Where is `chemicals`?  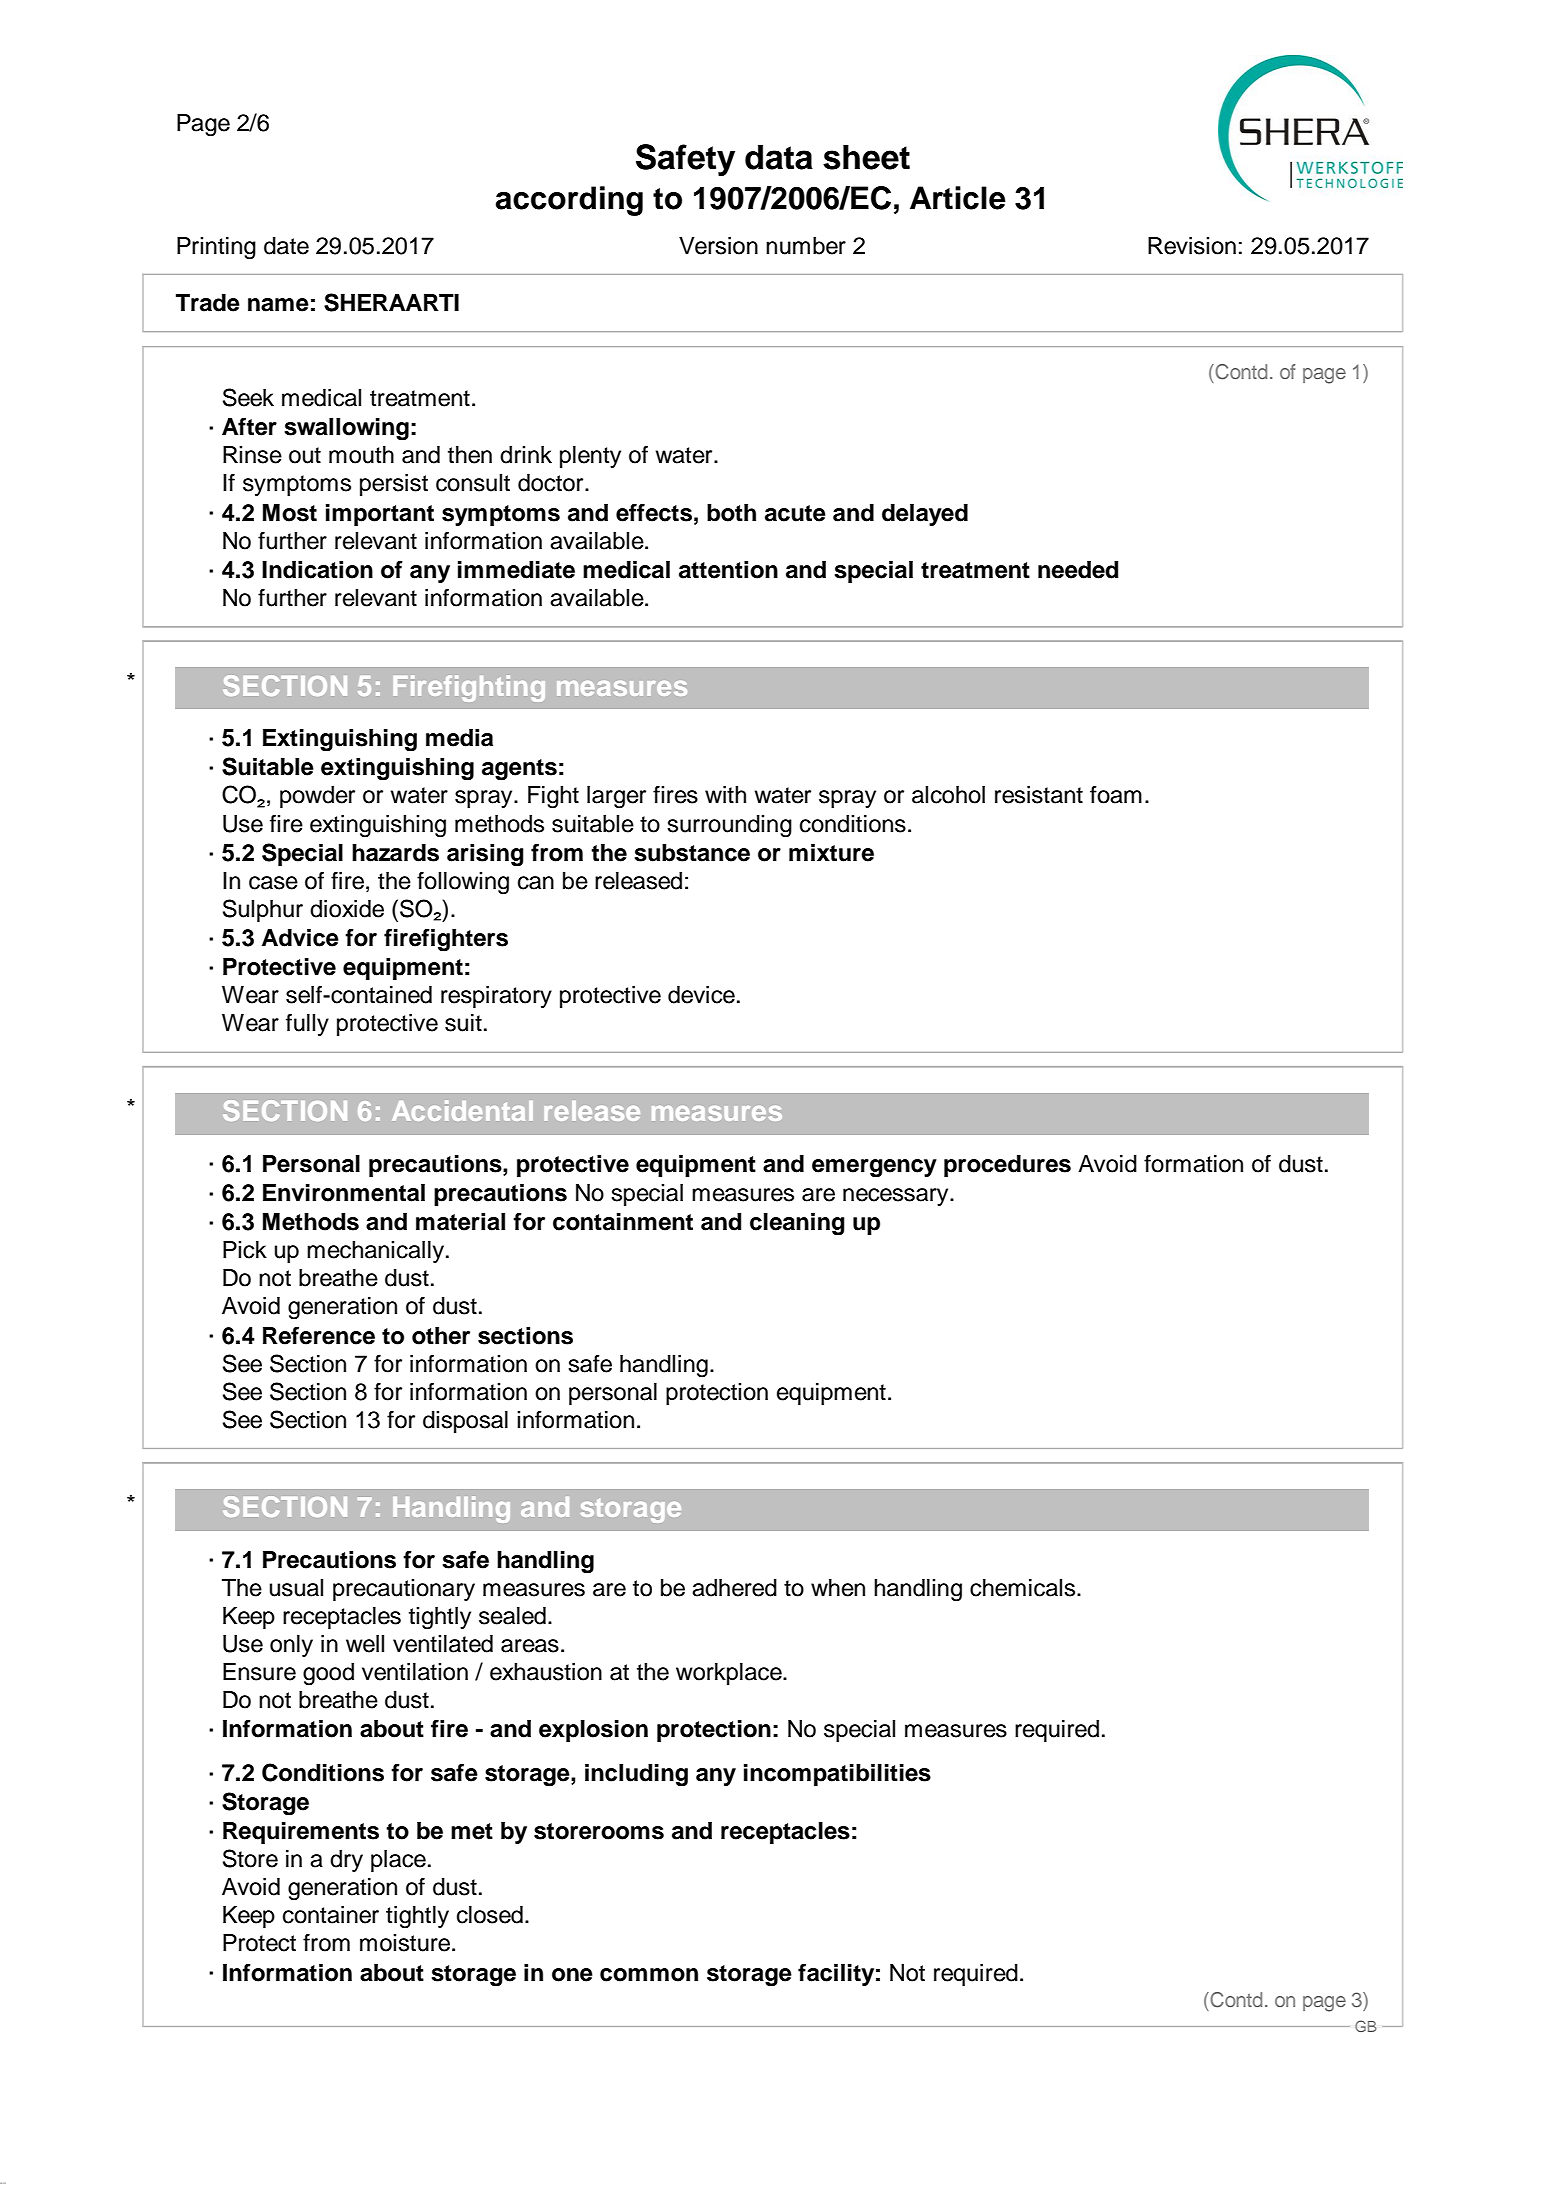 chemicals is located at coordinates (1024, 1588).
